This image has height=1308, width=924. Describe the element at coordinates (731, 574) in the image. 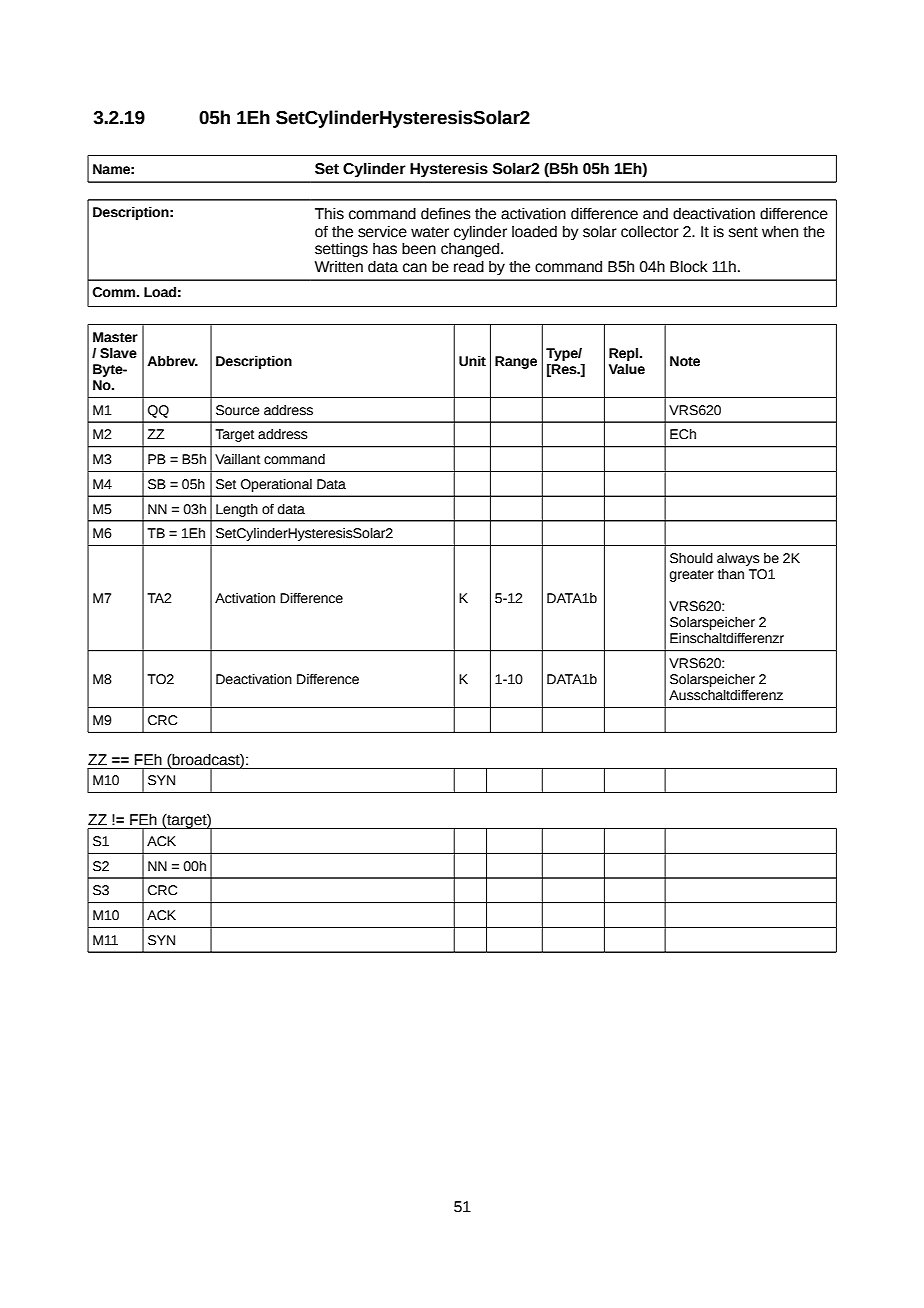

I see `than` at that location.
